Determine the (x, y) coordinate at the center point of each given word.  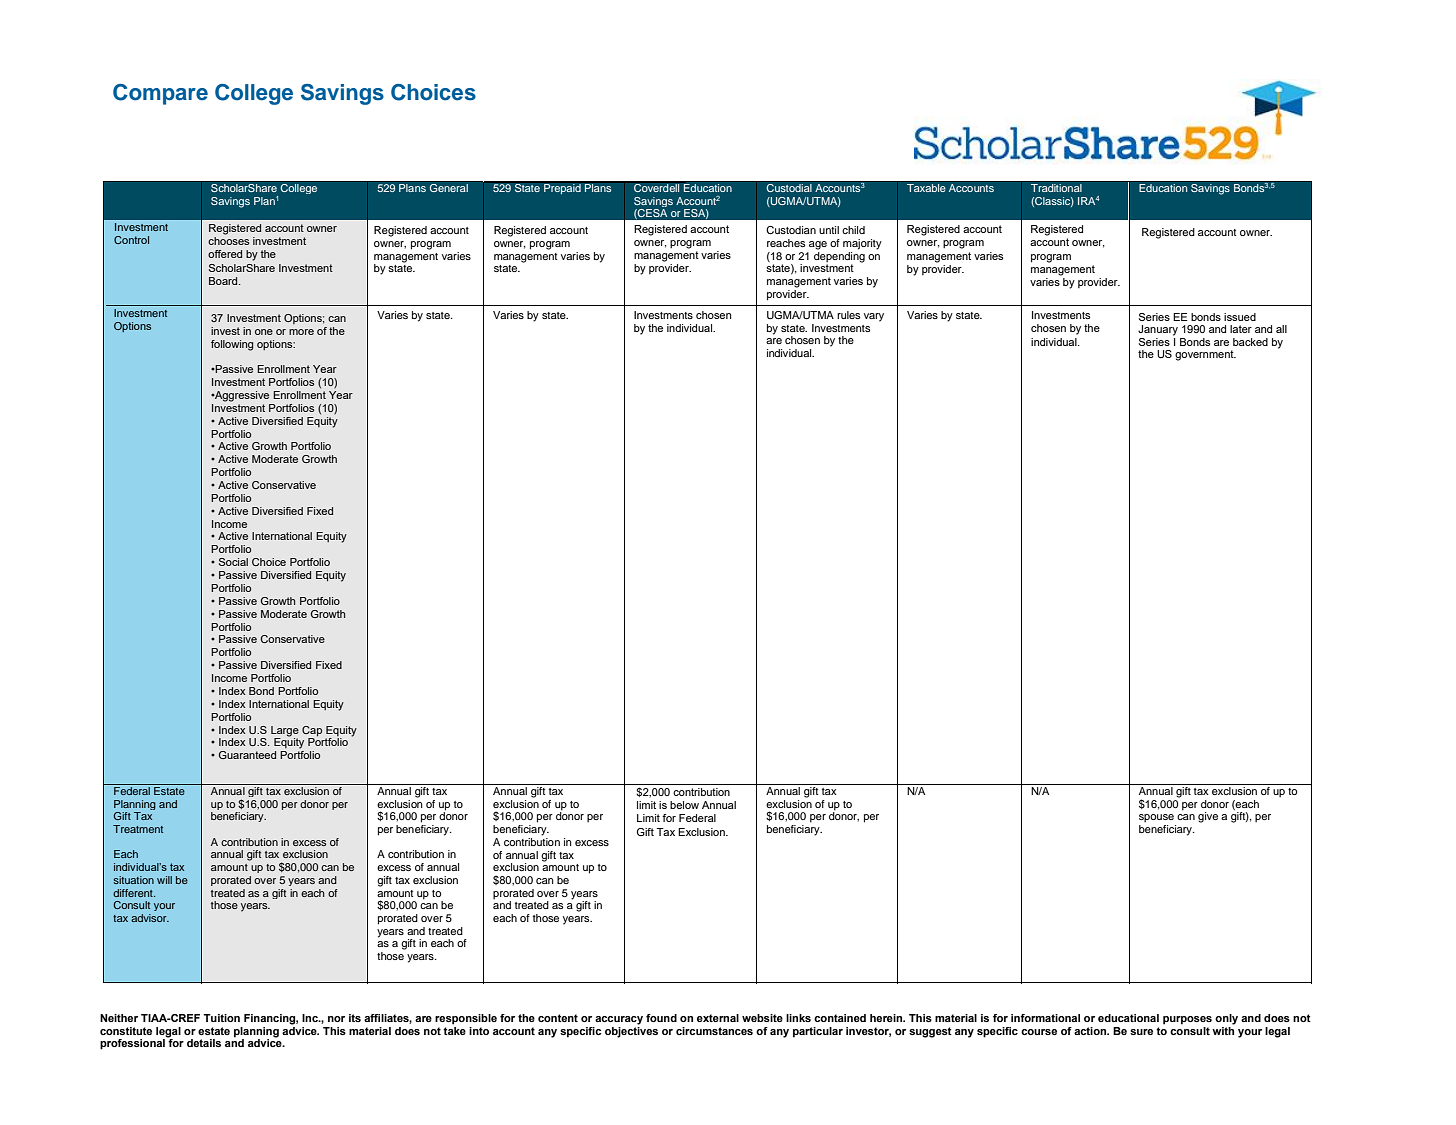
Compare (160, 94)
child (853, 230)
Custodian (791, 230)
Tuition (221, 1018)
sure (1141, 1032)
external (718, 1018)
